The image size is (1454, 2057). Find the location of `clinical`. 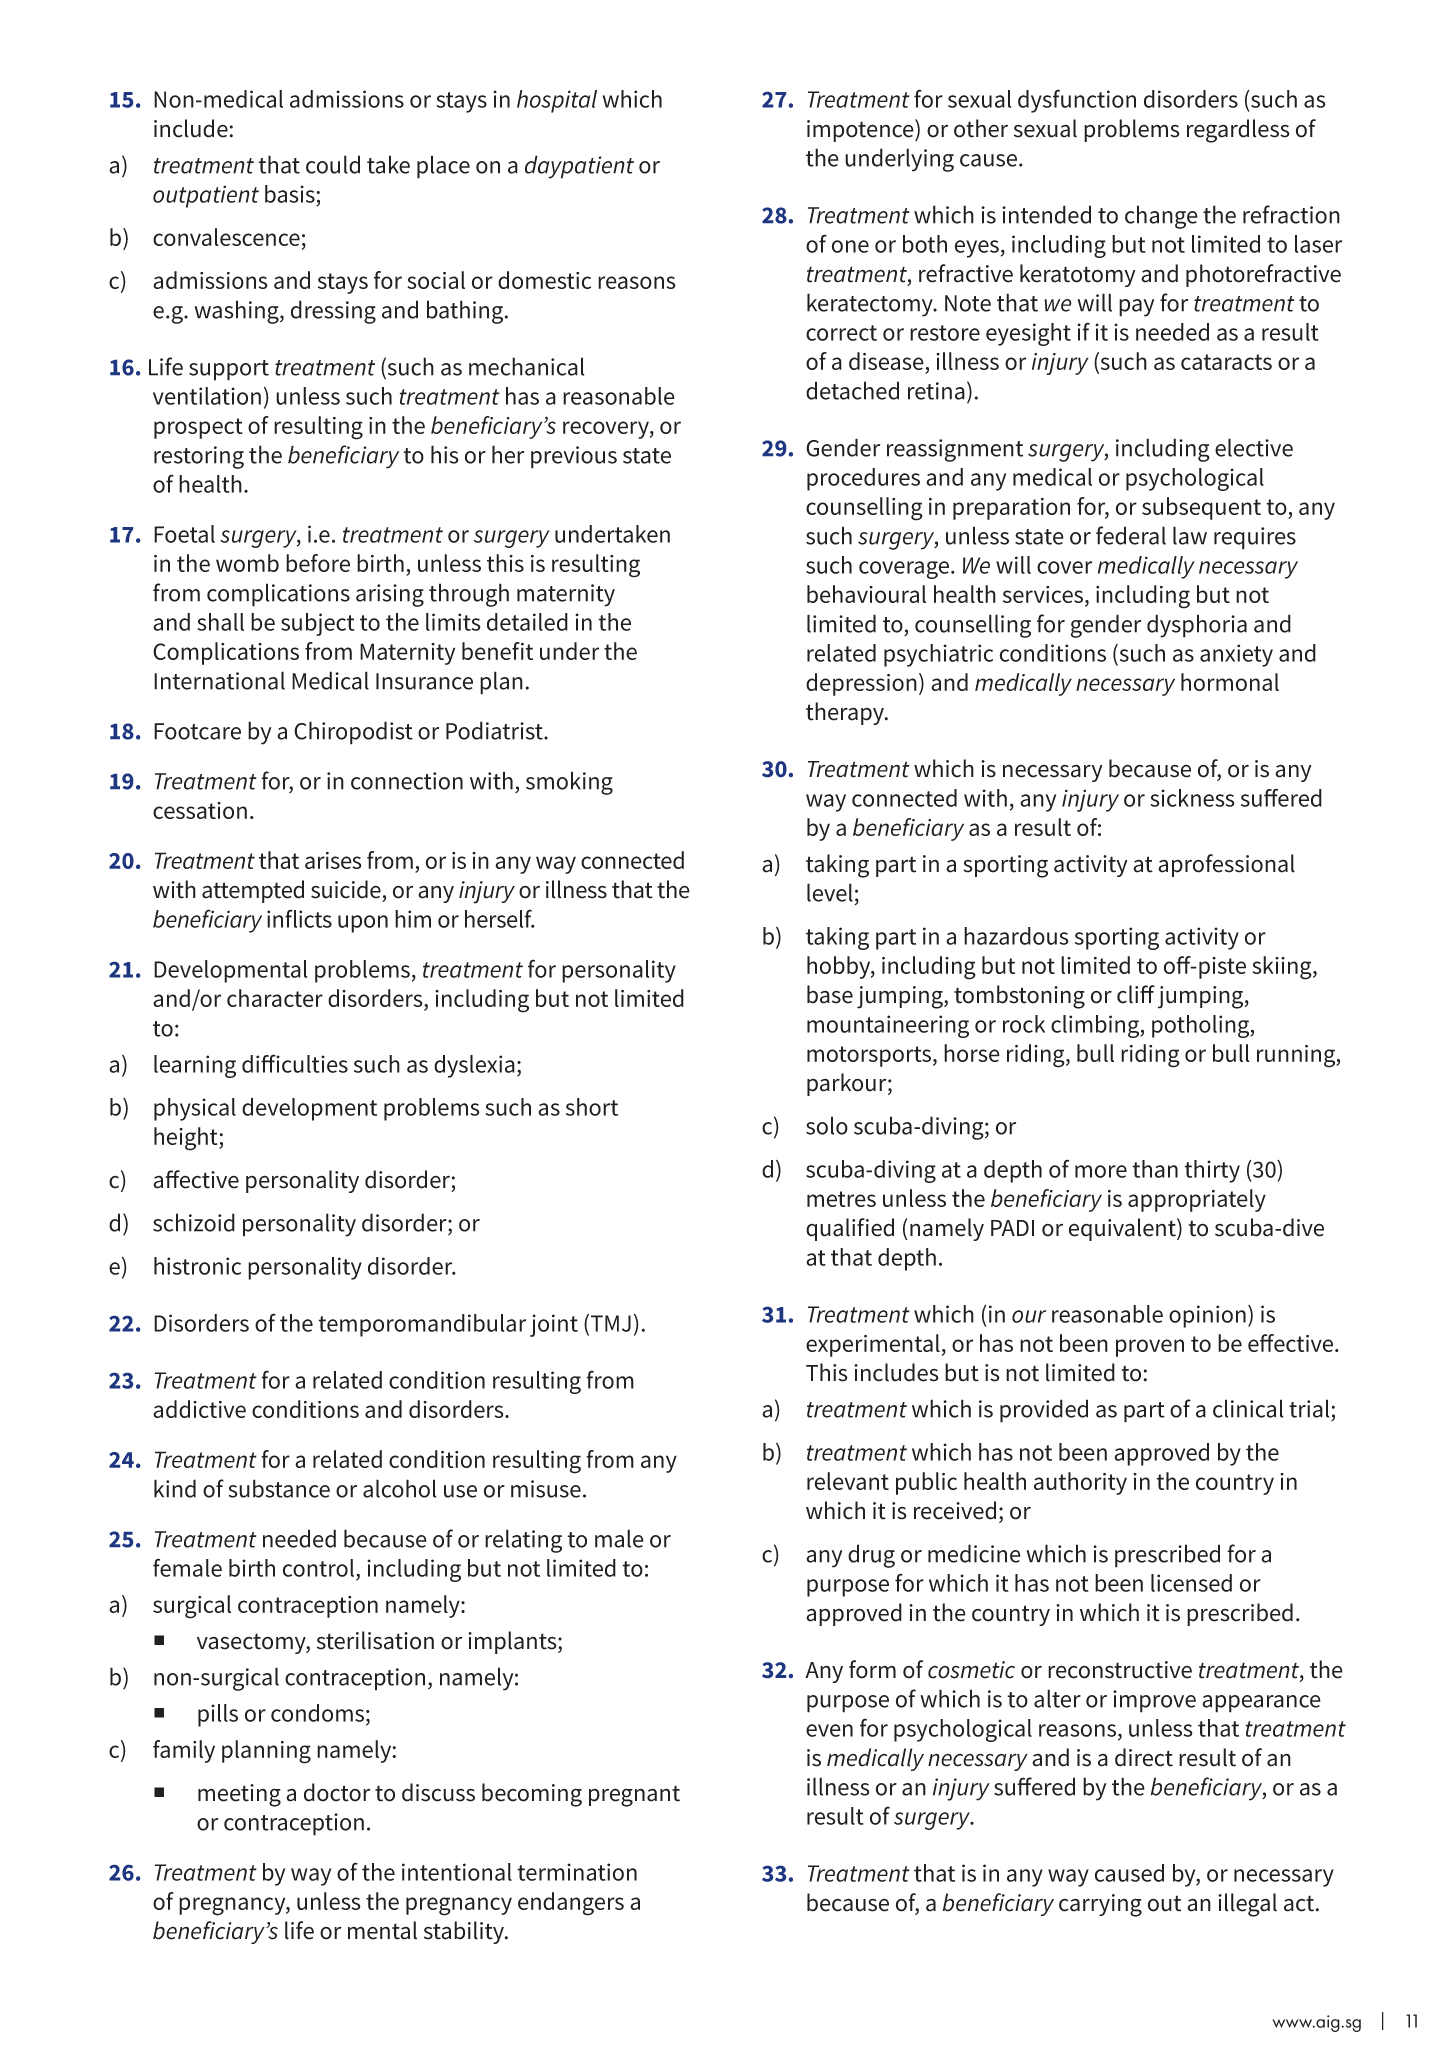

clinical is located at coordinates (1248, 1408).
